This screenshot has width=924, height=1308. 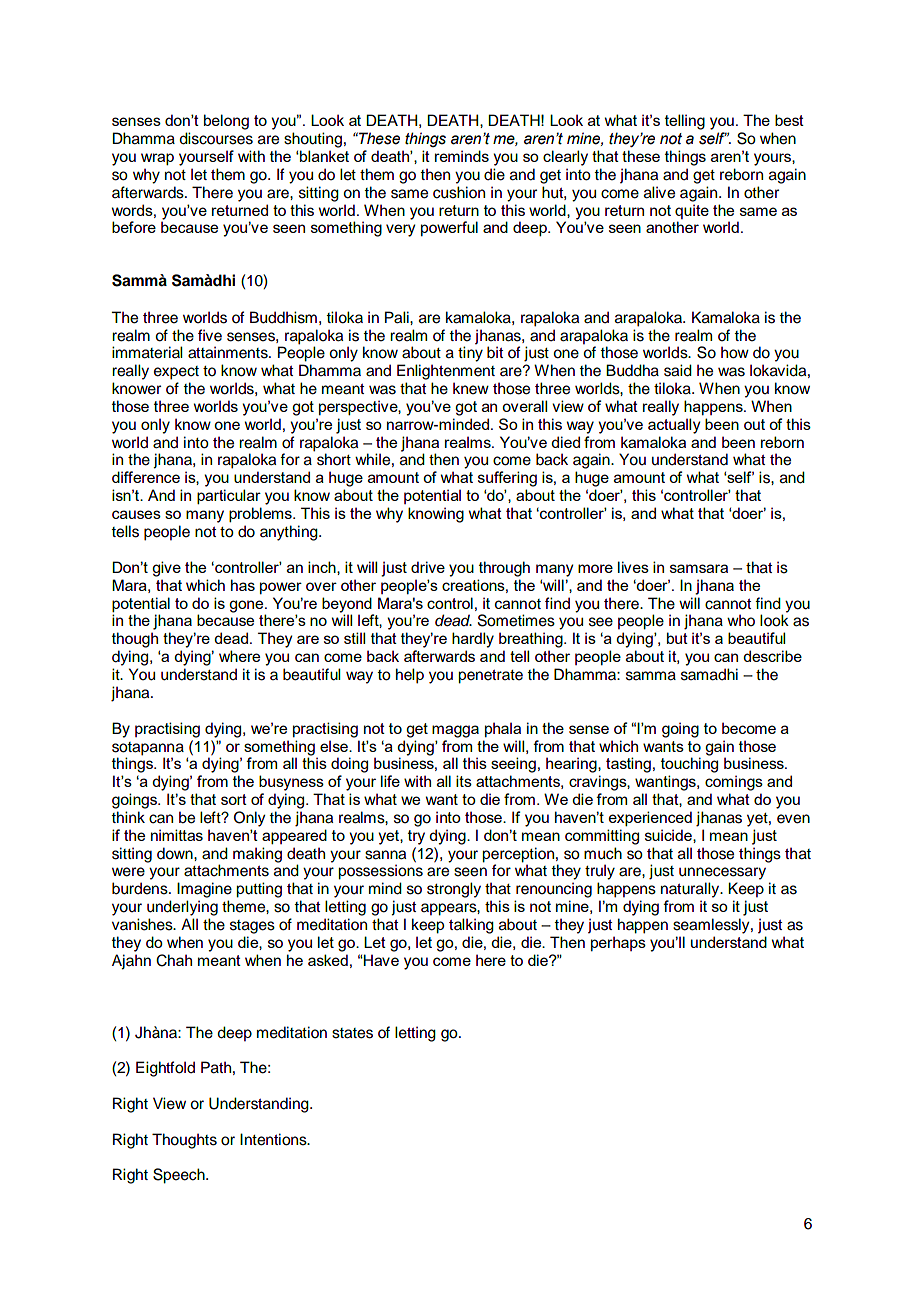 What do you see at coordinates (709, 674) in the screenshot?
I see `samadhi` at bounding box center [709, 674].
